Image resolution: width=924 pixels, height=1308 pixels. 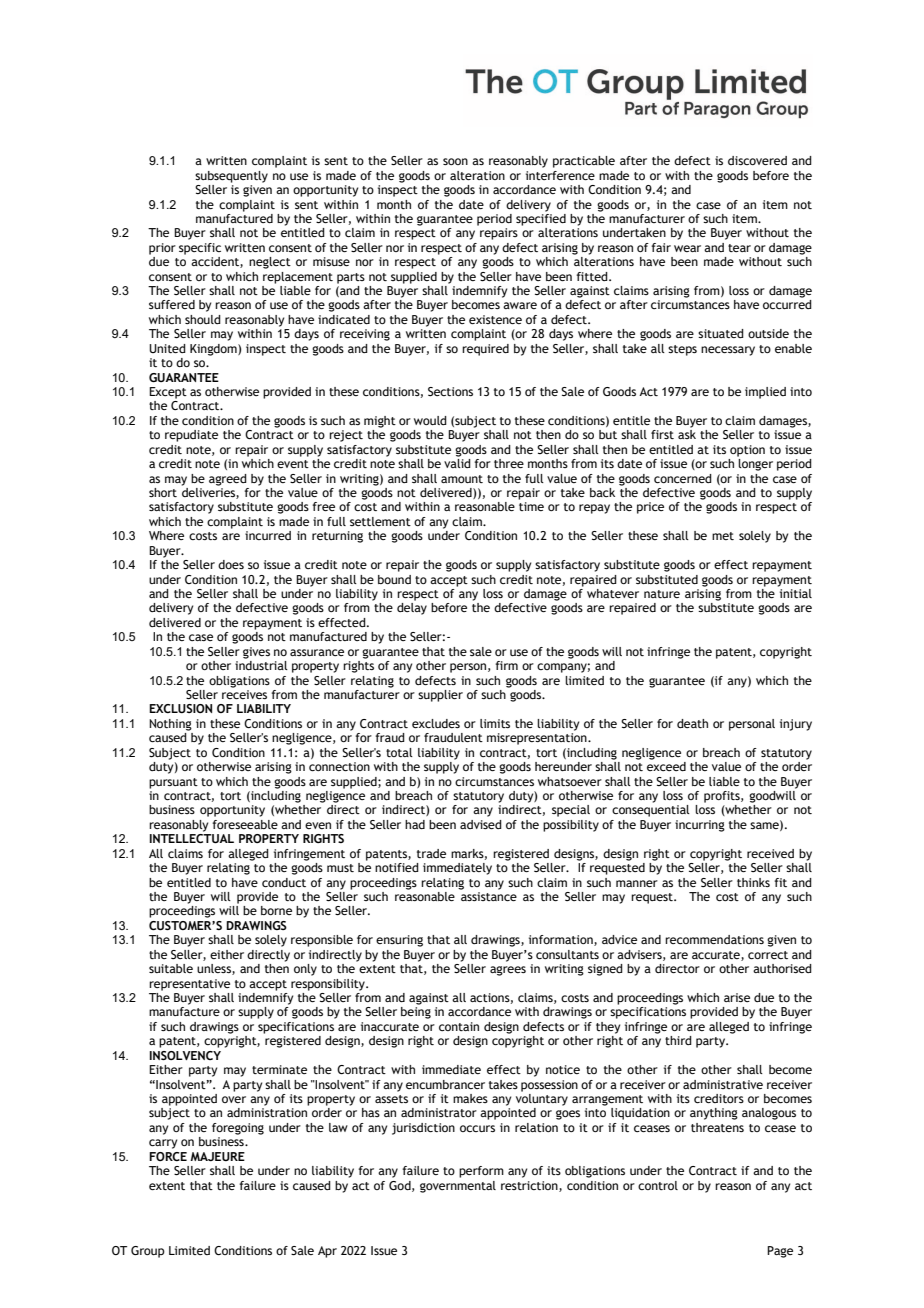 What do you see at coordinates (508, 971) in the screenshot?
I see `agrees` at bounding box center [508, 971].
